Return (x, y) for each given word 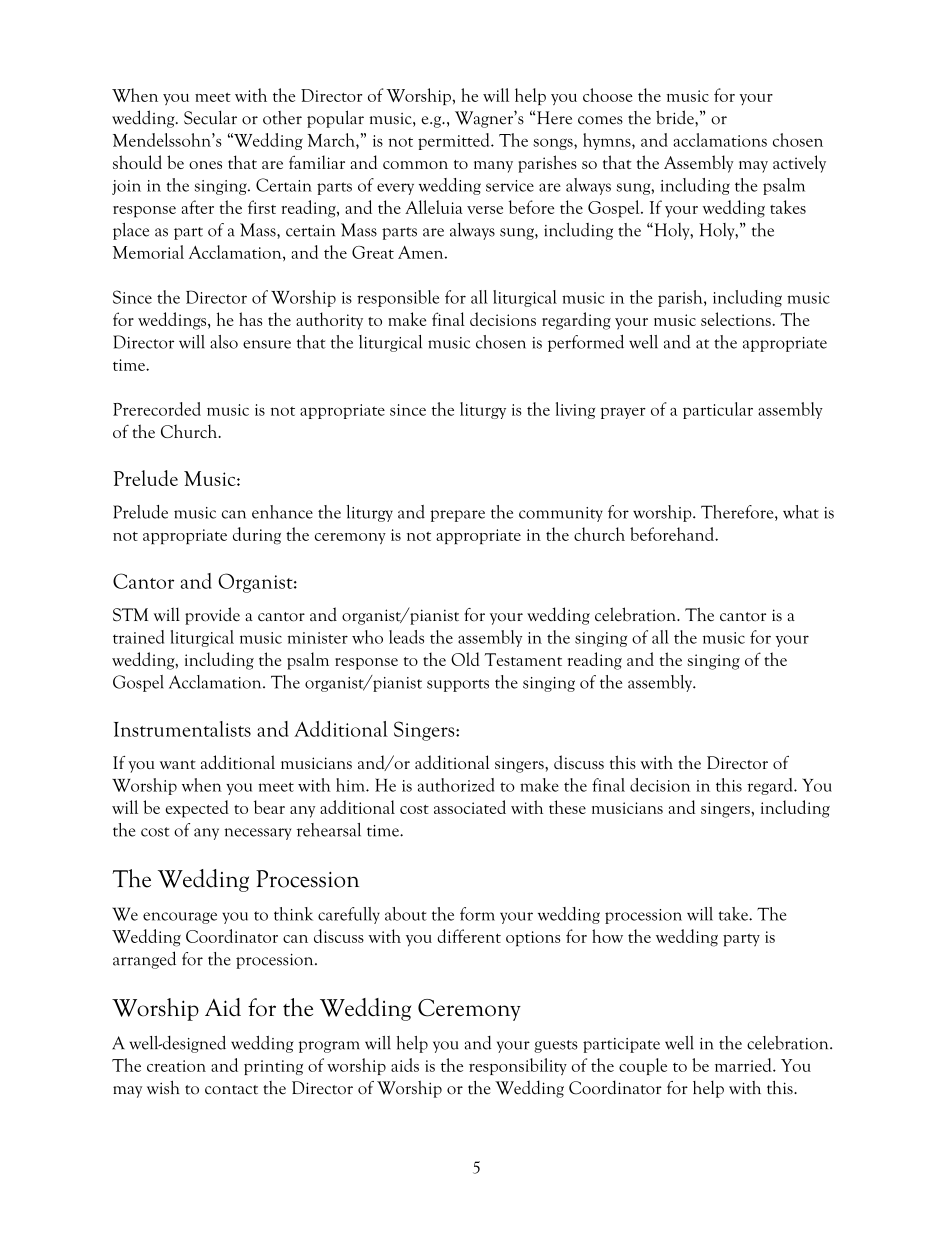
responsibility (518, 1066)
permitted (455, 141)
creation (176, 1066)
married (744, 1065)
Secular (210, 117)
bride (676, 117)
